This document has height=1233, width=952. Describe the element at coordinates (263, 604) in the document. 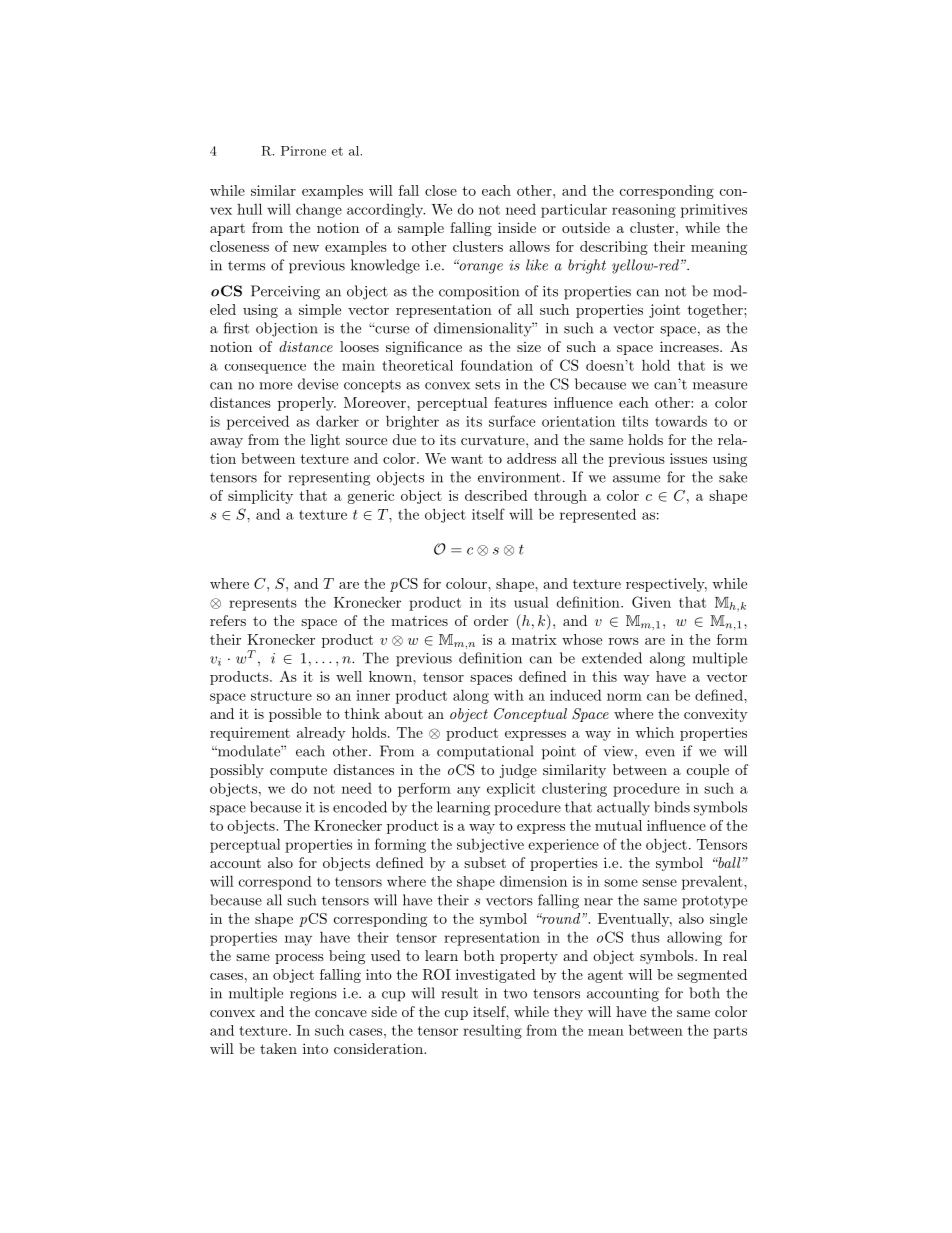

I see `represents` at that location.
